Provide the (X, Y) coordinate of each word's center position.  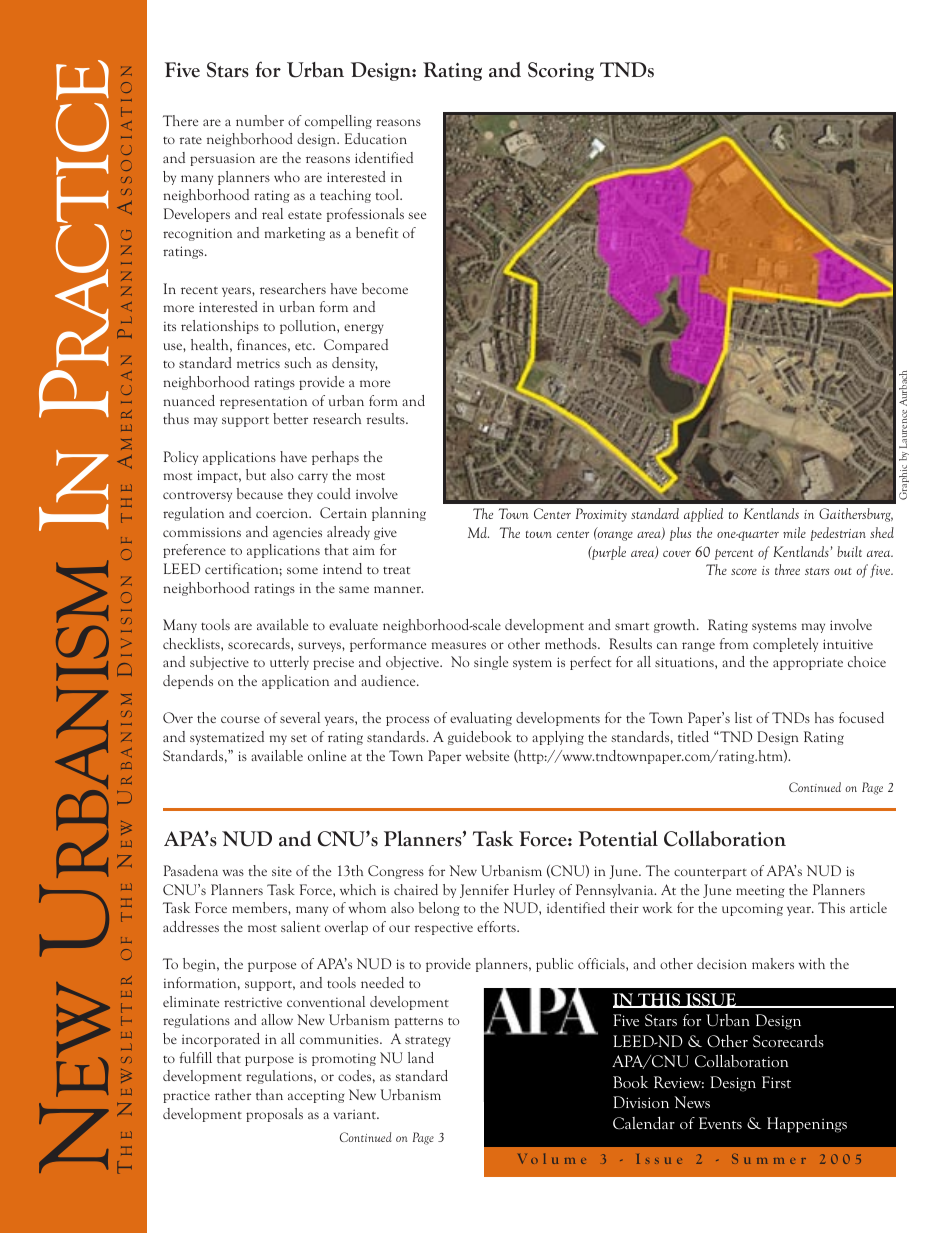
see (417, 215)
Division (641, 1102)
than (269, 1094)
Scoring (561, 71)
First (776, 1082)
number (260, 120)
